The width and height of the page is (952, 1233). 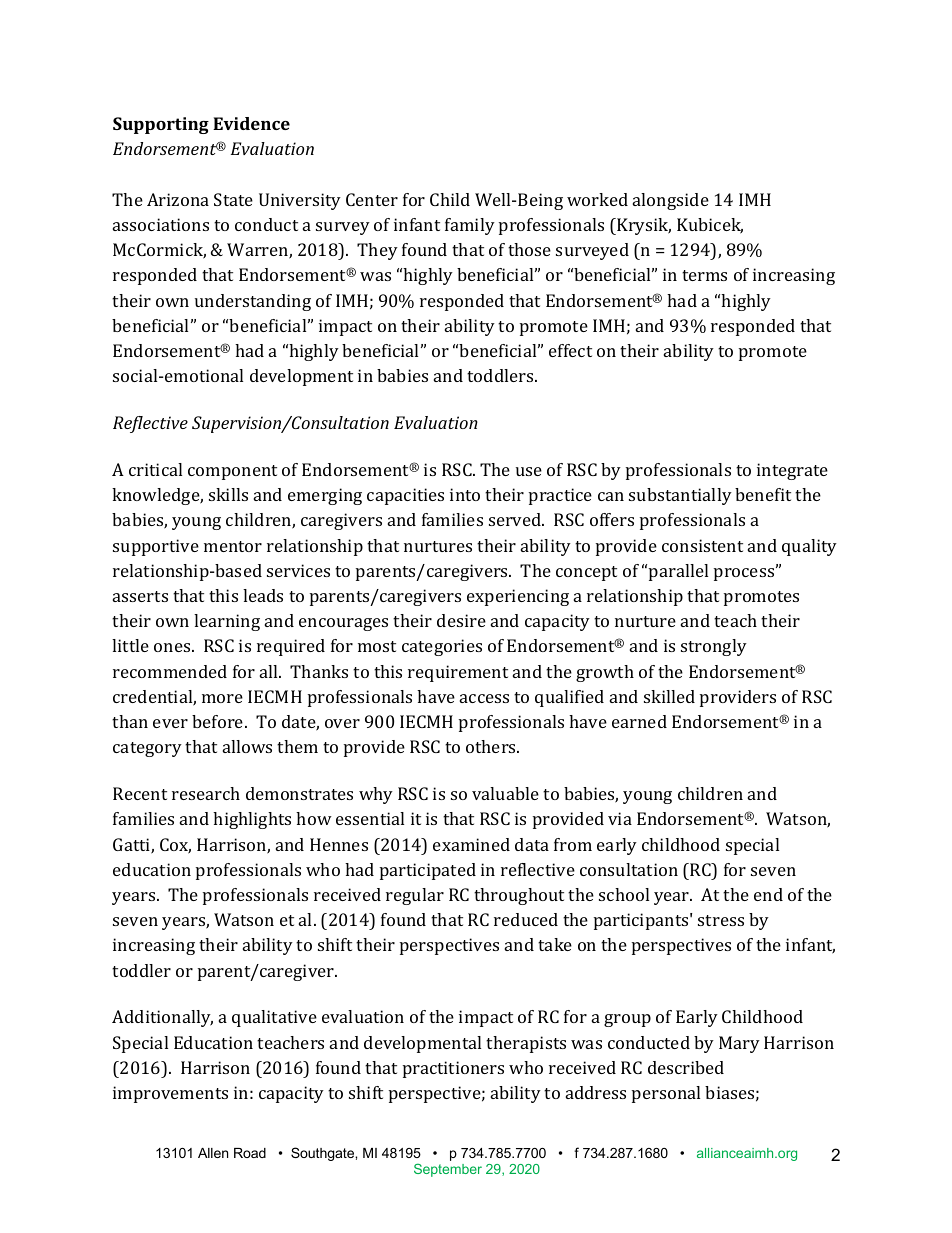 What do you see at coordinates (213, 1153) in the page?
I see `Allen` at bounding box center [213, 1153].
